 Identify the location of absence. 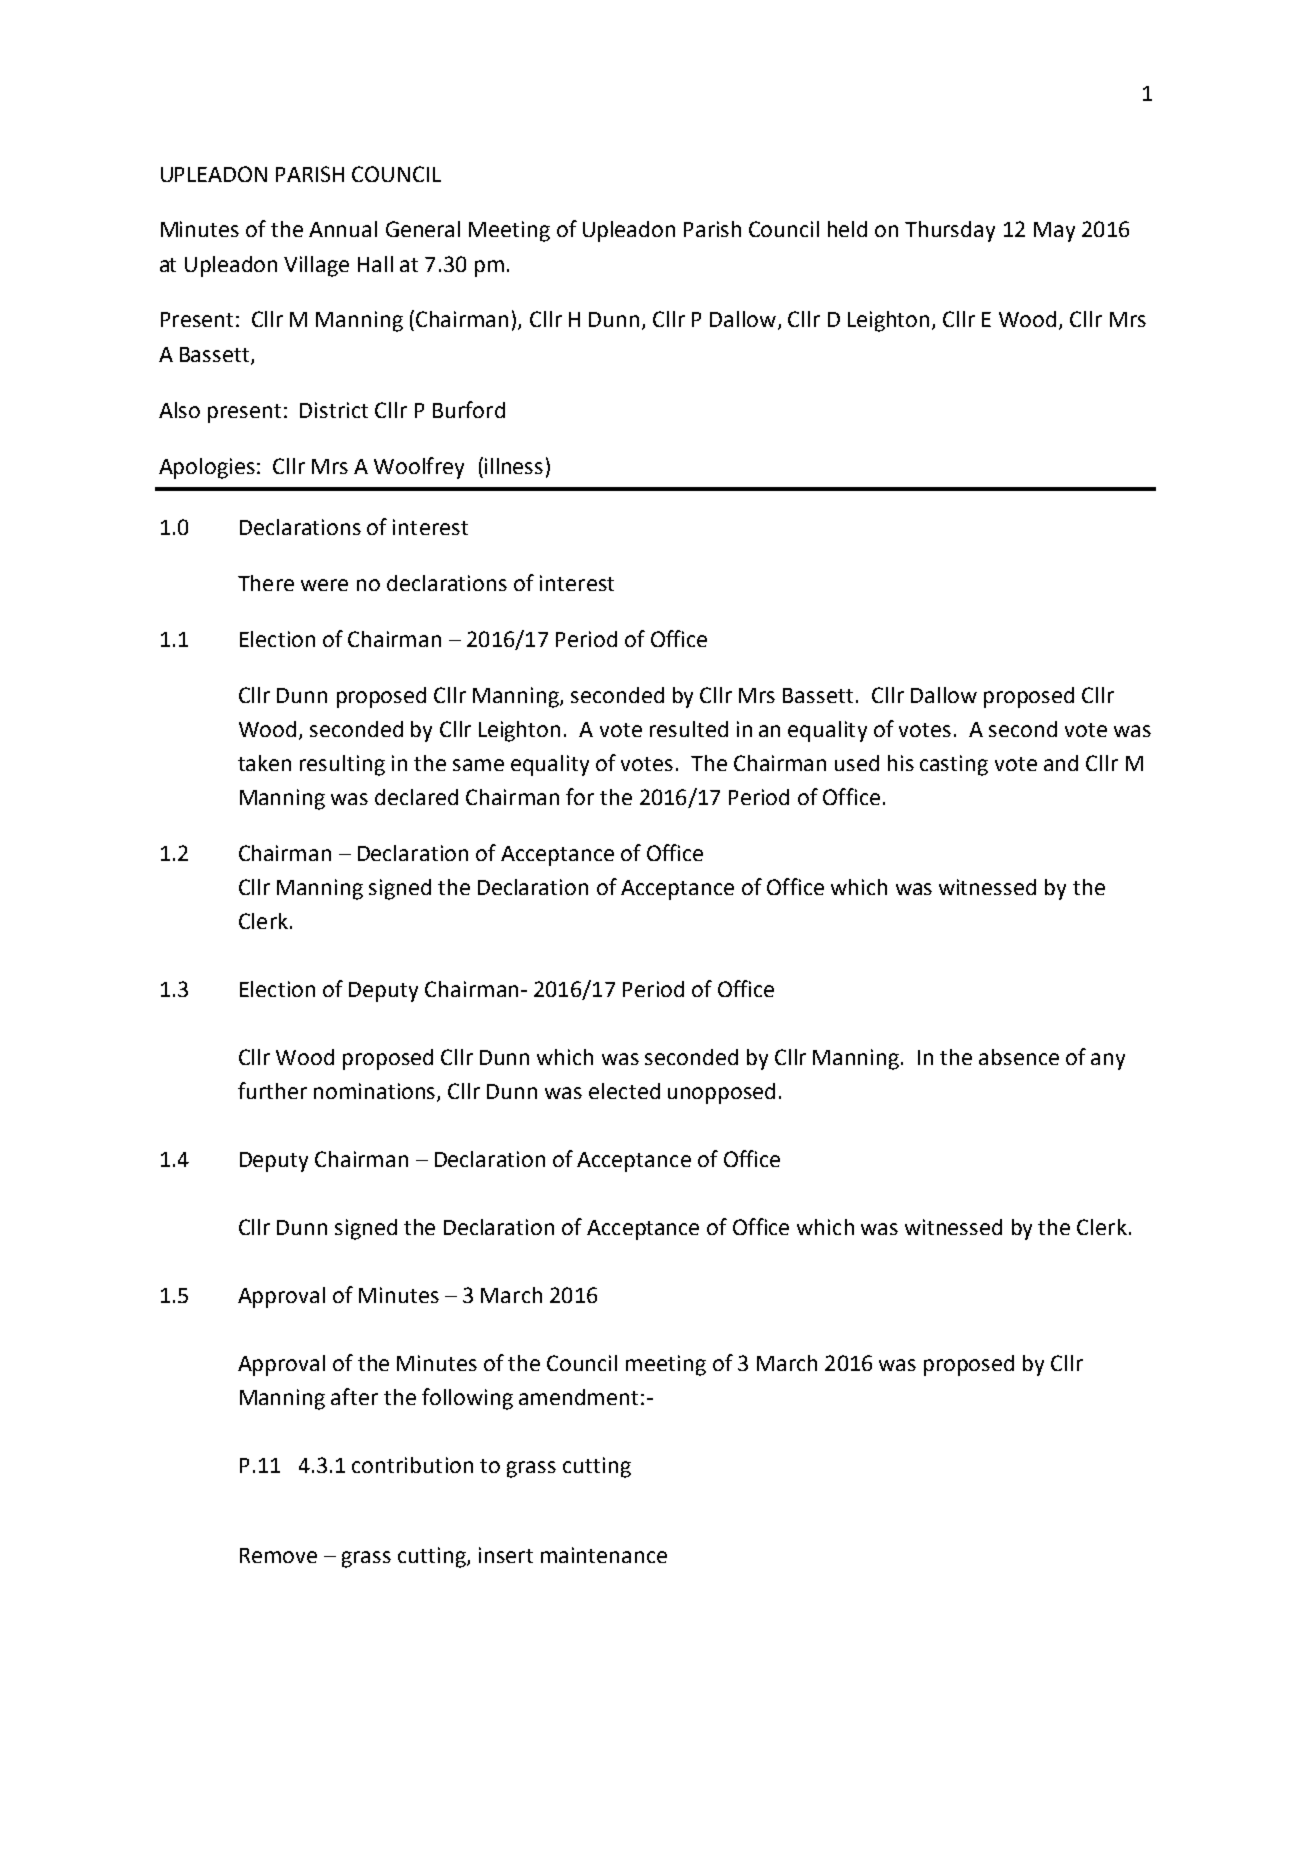
(1019, 1057).
